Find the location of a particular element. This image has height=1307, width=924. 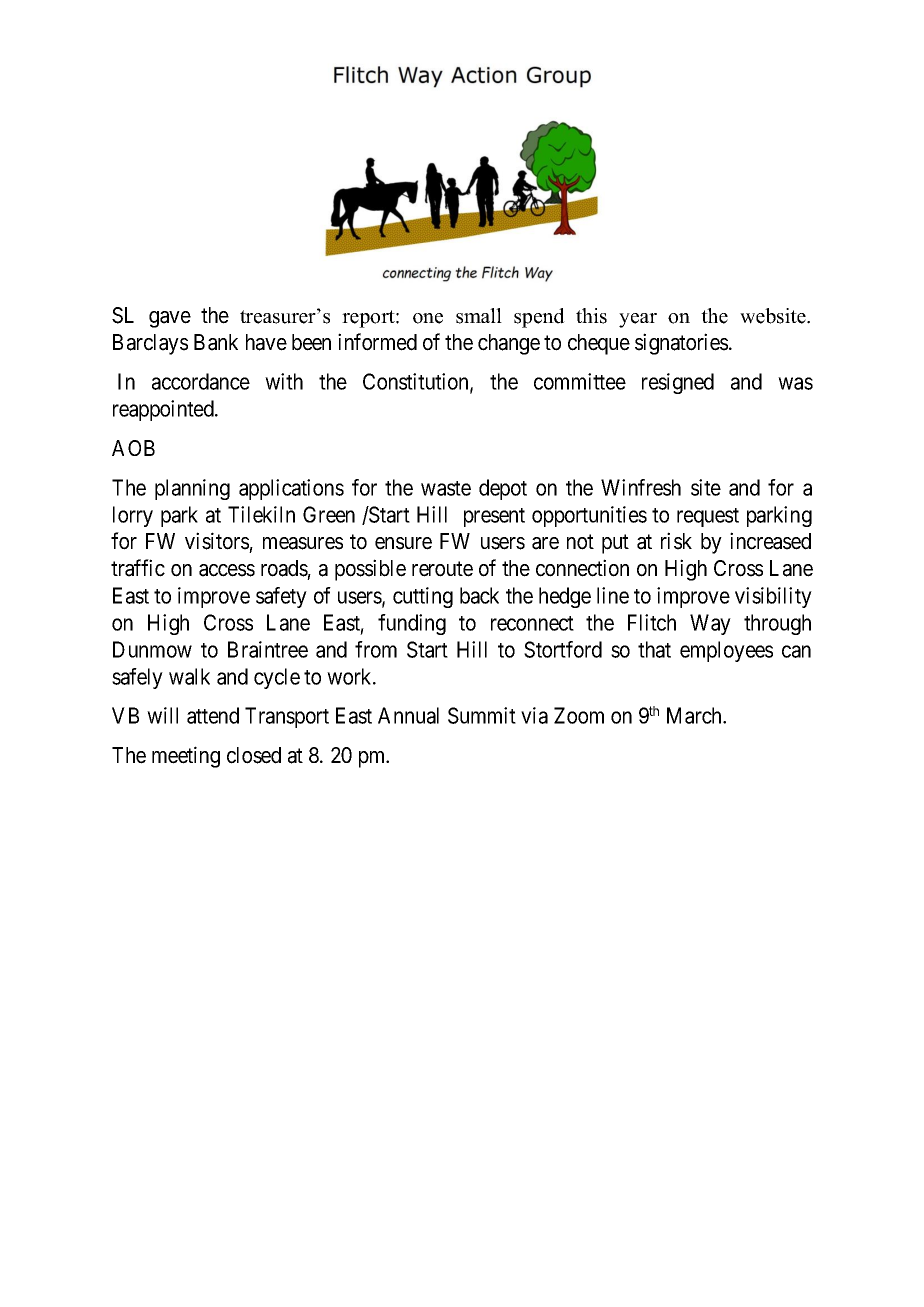

Summit is located at coordinates (482, 715).
